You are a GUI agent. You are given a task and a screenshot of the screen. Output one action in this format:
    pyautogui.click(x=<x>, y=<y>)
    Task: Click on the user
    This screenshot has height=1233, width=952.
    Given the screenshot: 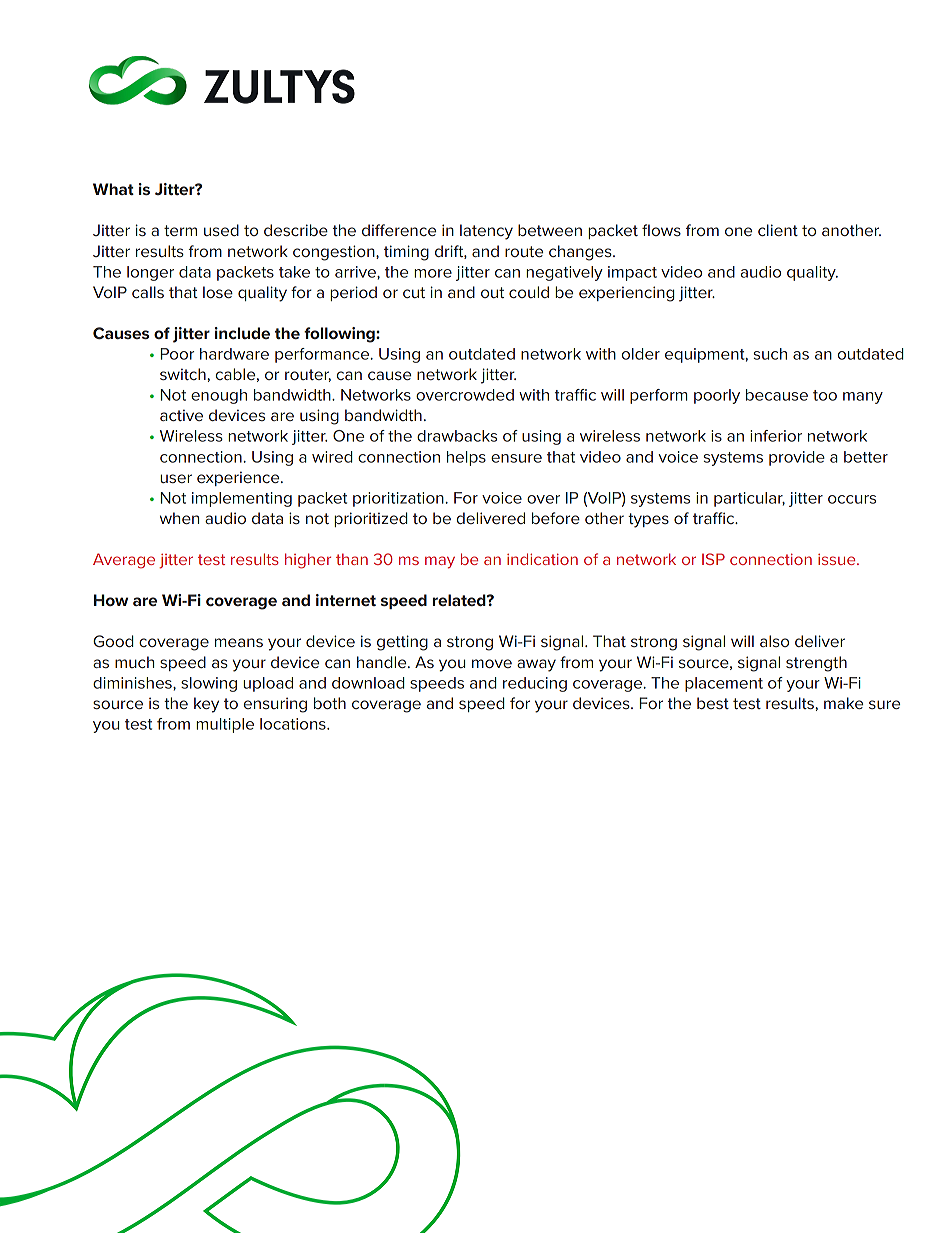 What is the action you would take?
    pyautogui.click(x=176, y=478)
